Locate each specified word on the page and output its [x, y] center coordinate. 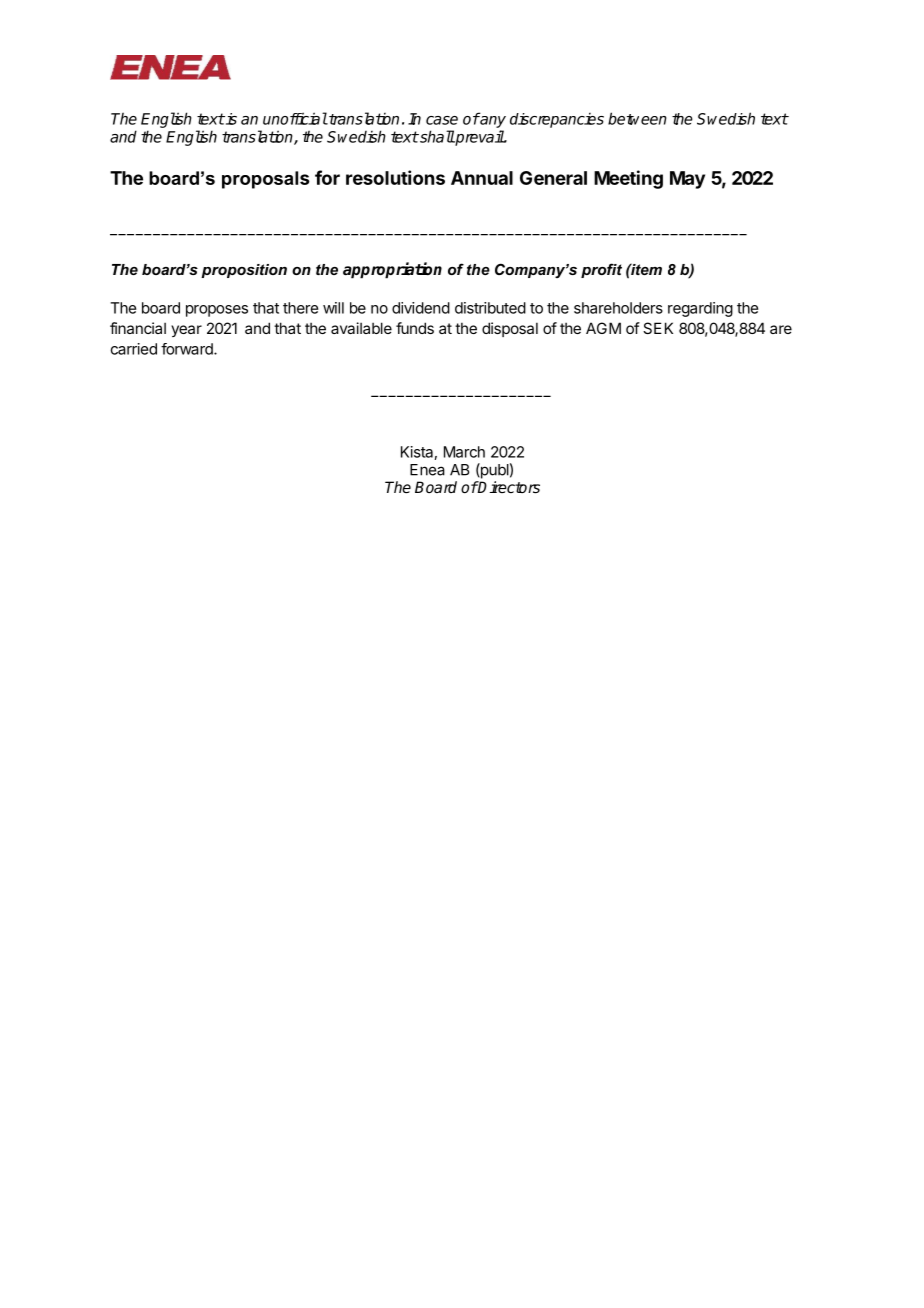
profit [601, 270]
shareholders [618, 308]
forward [188, 349]
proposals [266, 180]
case [442, 120]
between [637, 118]
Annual [482, 178]
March [464, 452]
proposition [244, 271]
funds [415, 328]
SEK [658, 328]
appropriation [392, 270]
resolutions [395, 177]
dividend [421, 308]
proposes [217, 311]
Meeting [628, 179]
